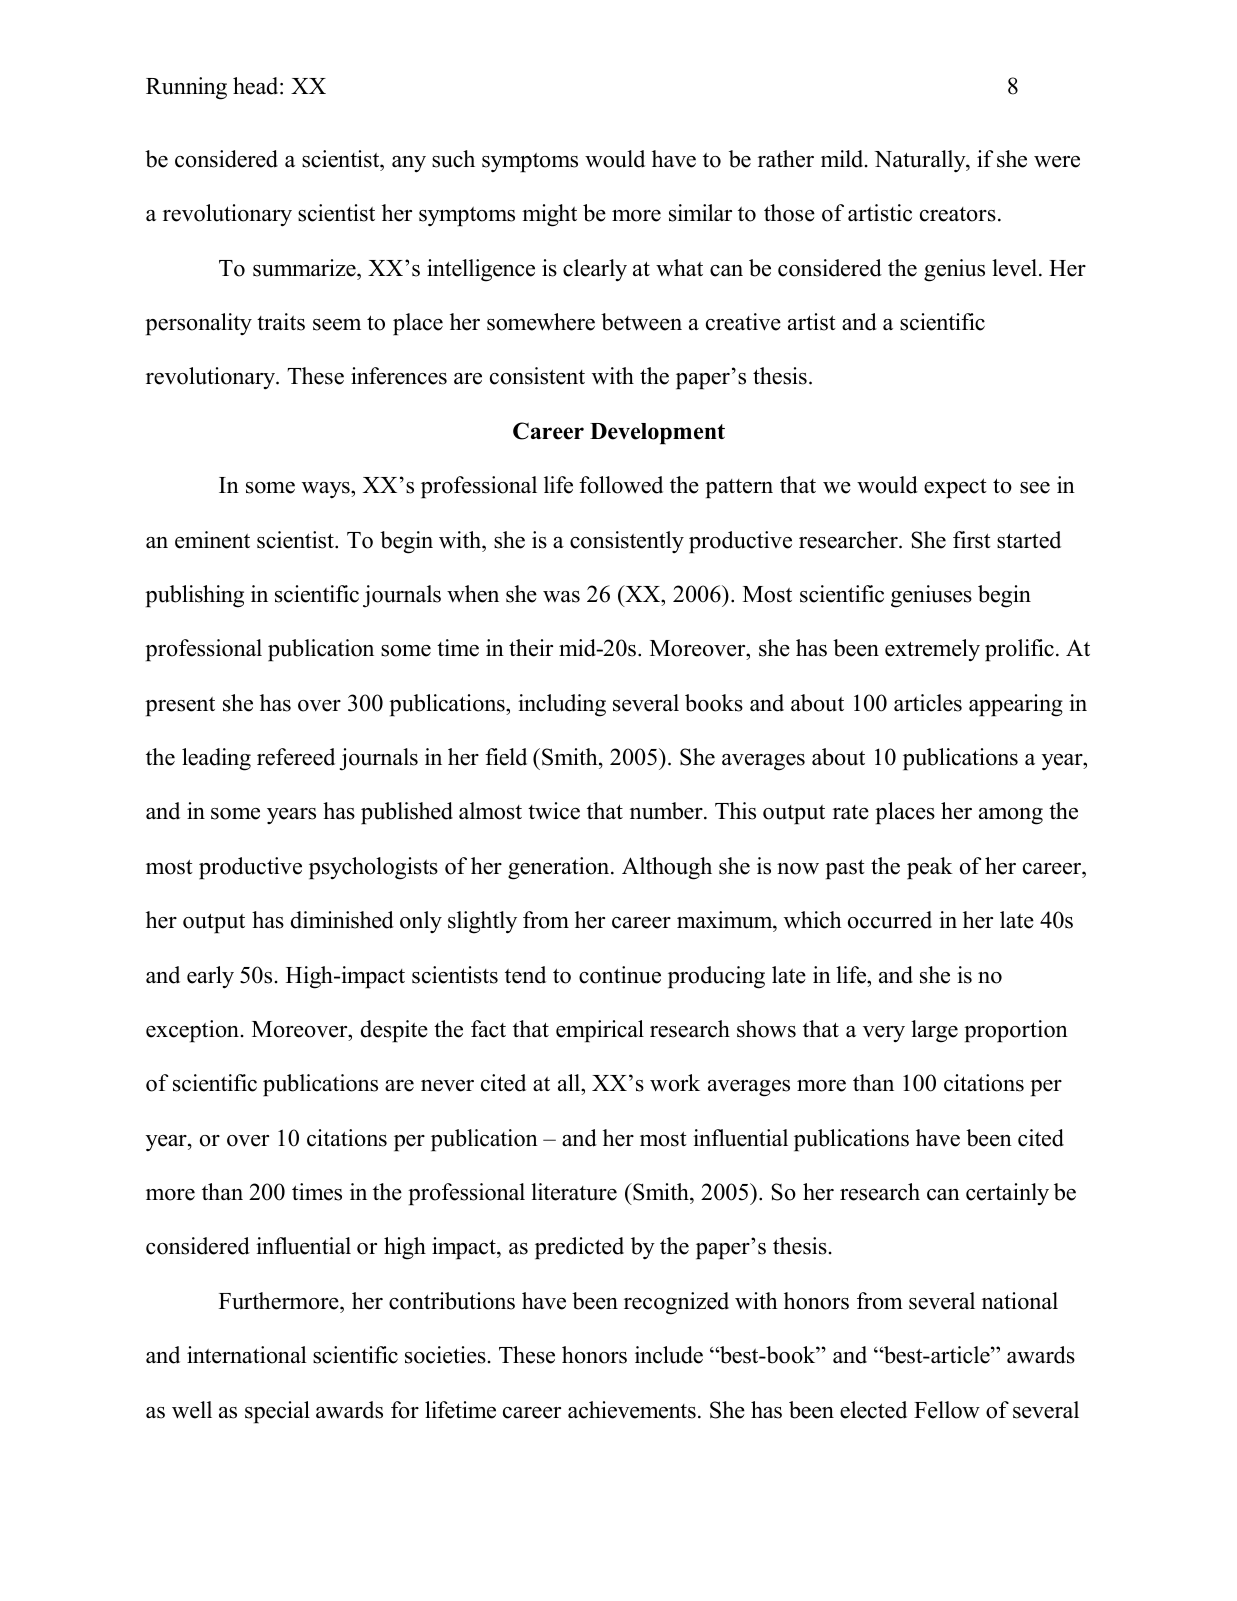  Describe the element at coordinates (600, 1031) in the page. I see `empirical` at that location.
